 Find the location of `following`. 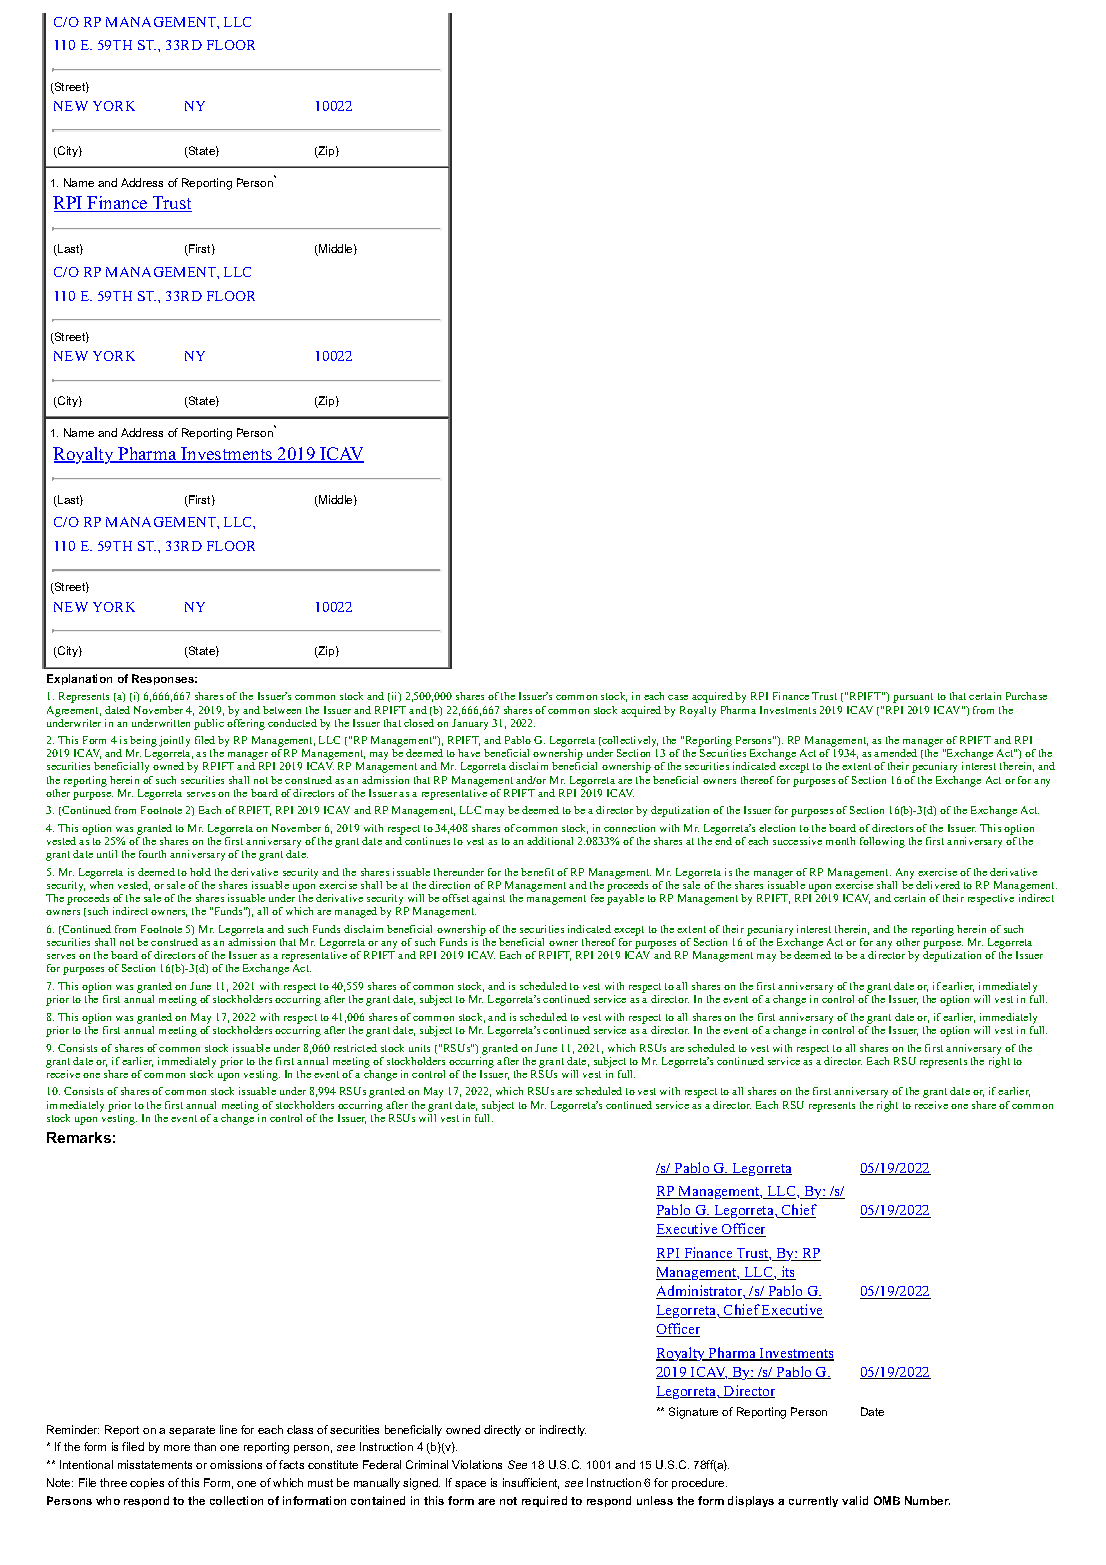

following is located at coordinates (882, 842).
